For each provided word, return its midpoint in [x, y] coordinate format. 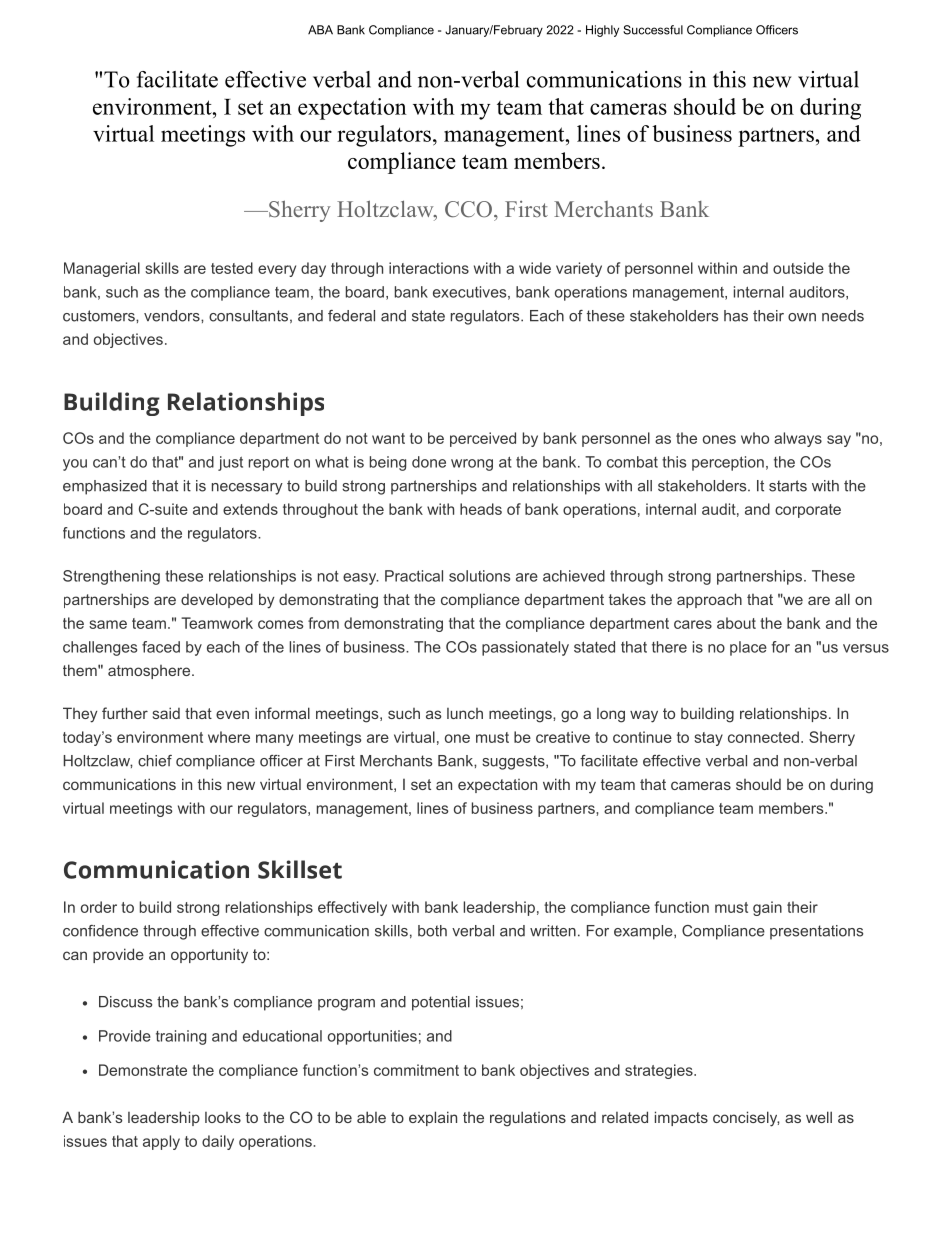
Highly [602, 31]
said [166, 713]
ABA [320, 30]
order [99, 907]
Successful [653, 30]
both [432, 931]
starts [788, 486]
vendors [173, 316]
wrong [472, 465]
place [748, 648]
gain [767, 908]
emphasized [105, 487]
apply [161, 1142]
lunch [465, 713]
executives [469, 292]
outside [798, 268]
